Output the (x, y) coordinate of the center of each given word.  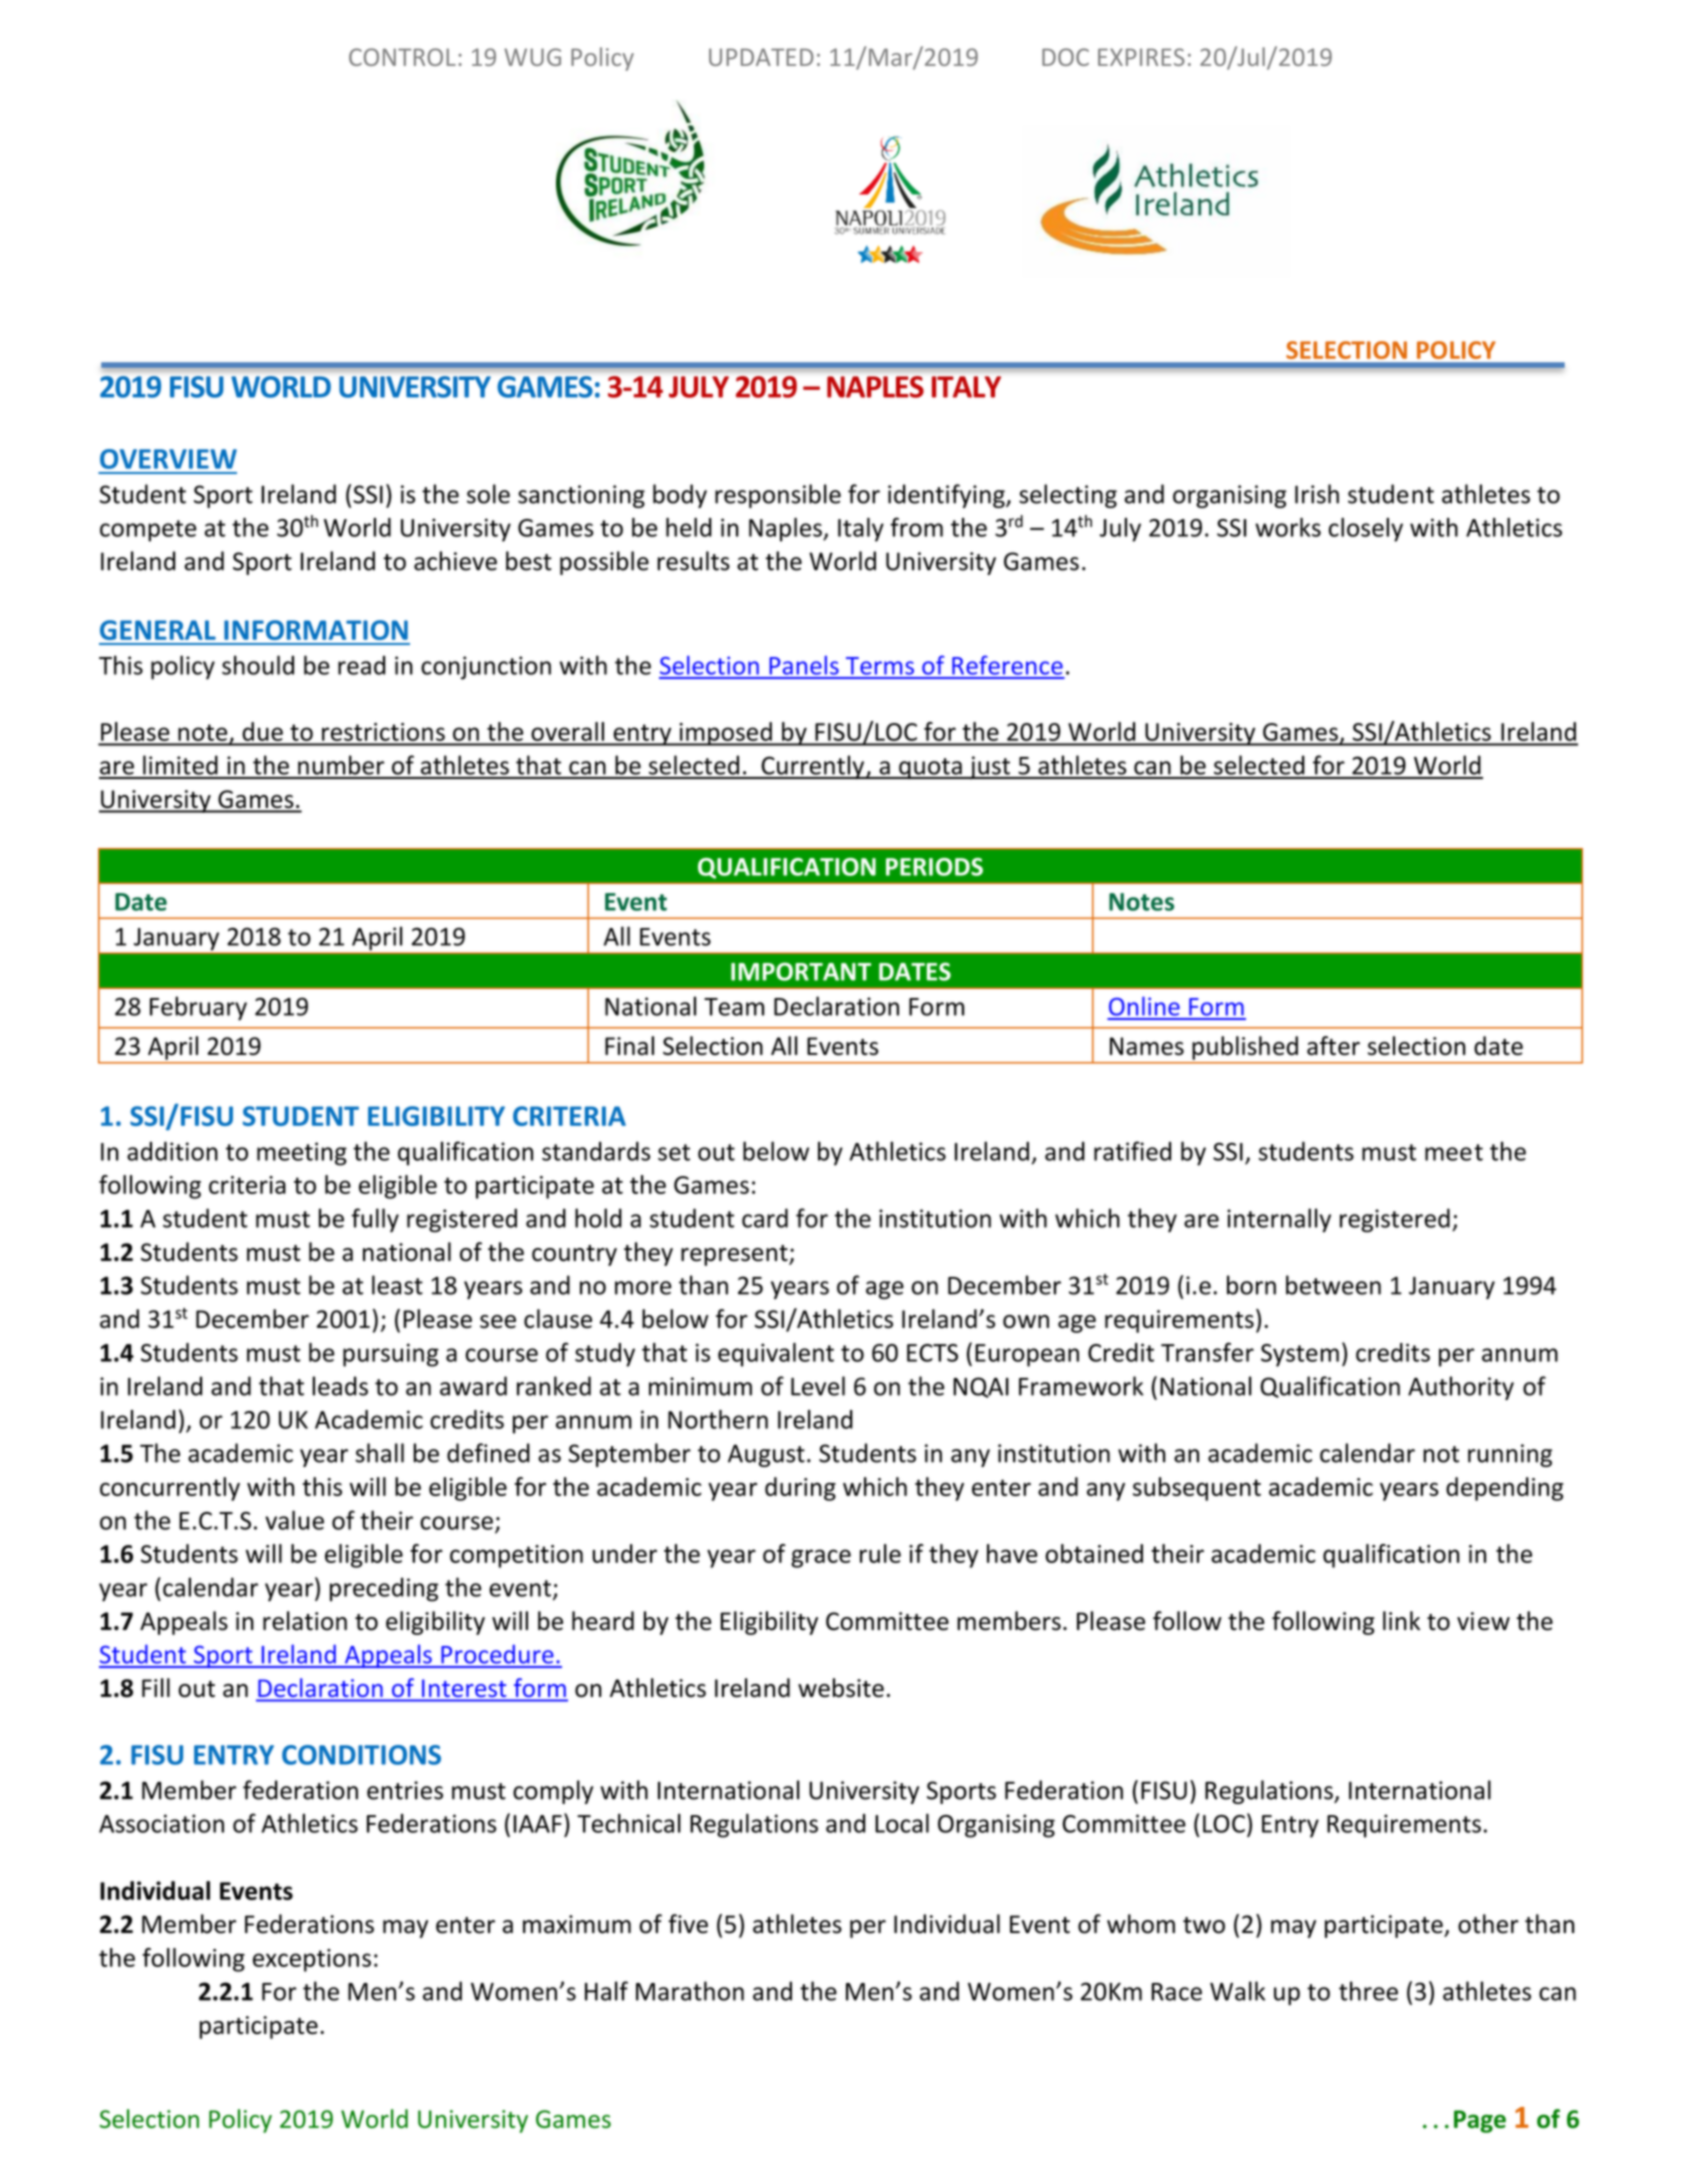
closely (1366, 530)
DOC (1065, 57)
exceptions (312, 1960)
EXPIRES (1141, 57)
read (361, 665)
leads (340, 1386)
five (688, 1924)
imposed (725, 734)
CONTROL (402, 57)
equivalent (776, 1355)
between (1333, 1285)
